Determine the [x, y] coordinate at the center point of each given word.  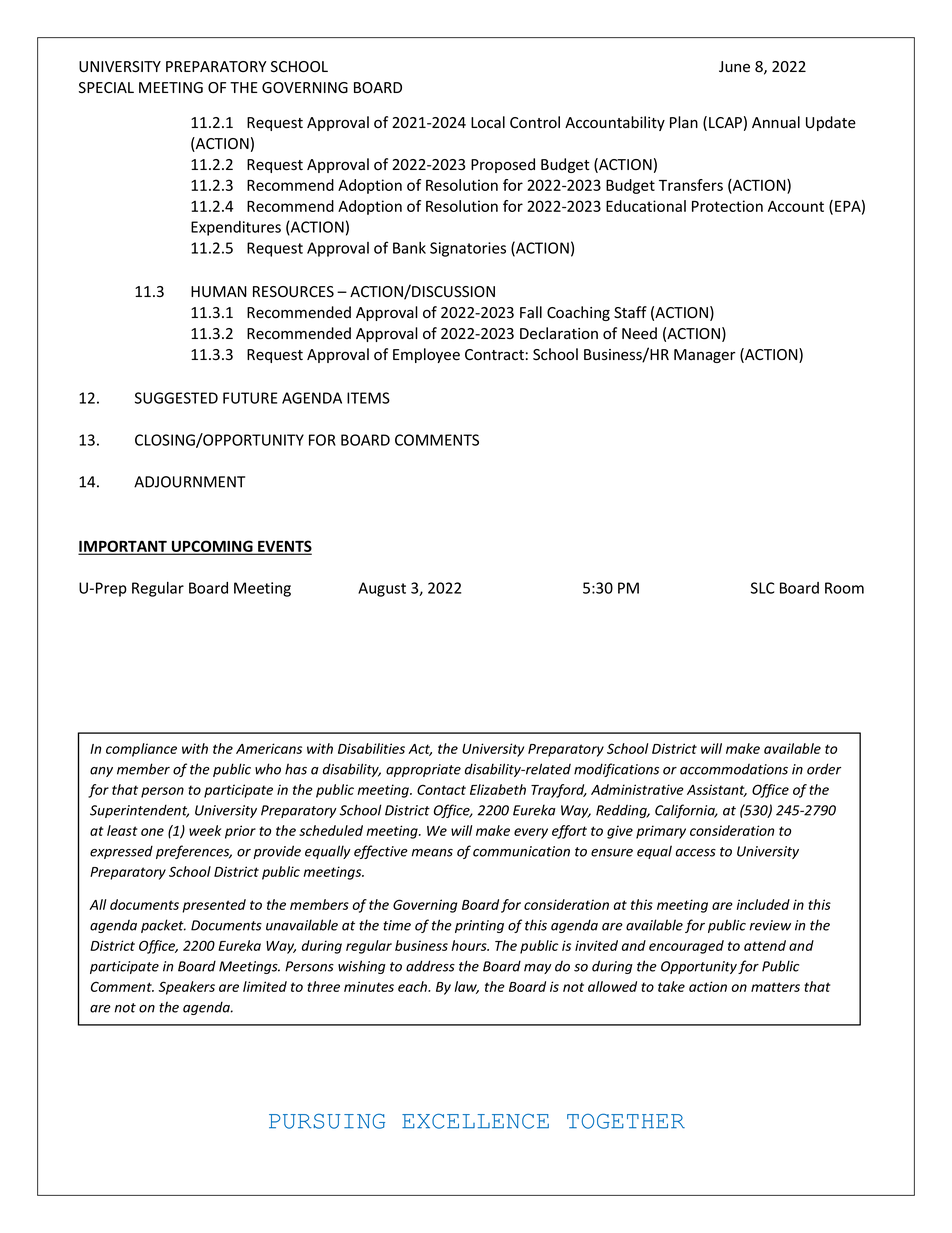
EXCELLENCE [475, 1121]
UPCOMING [212, 547]
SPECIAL [106, 87]
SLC [762, 588]
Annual [776, 122]
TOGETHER [626, 1121]
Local [488, 122]
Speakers [187, 988]
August [382, 589]
